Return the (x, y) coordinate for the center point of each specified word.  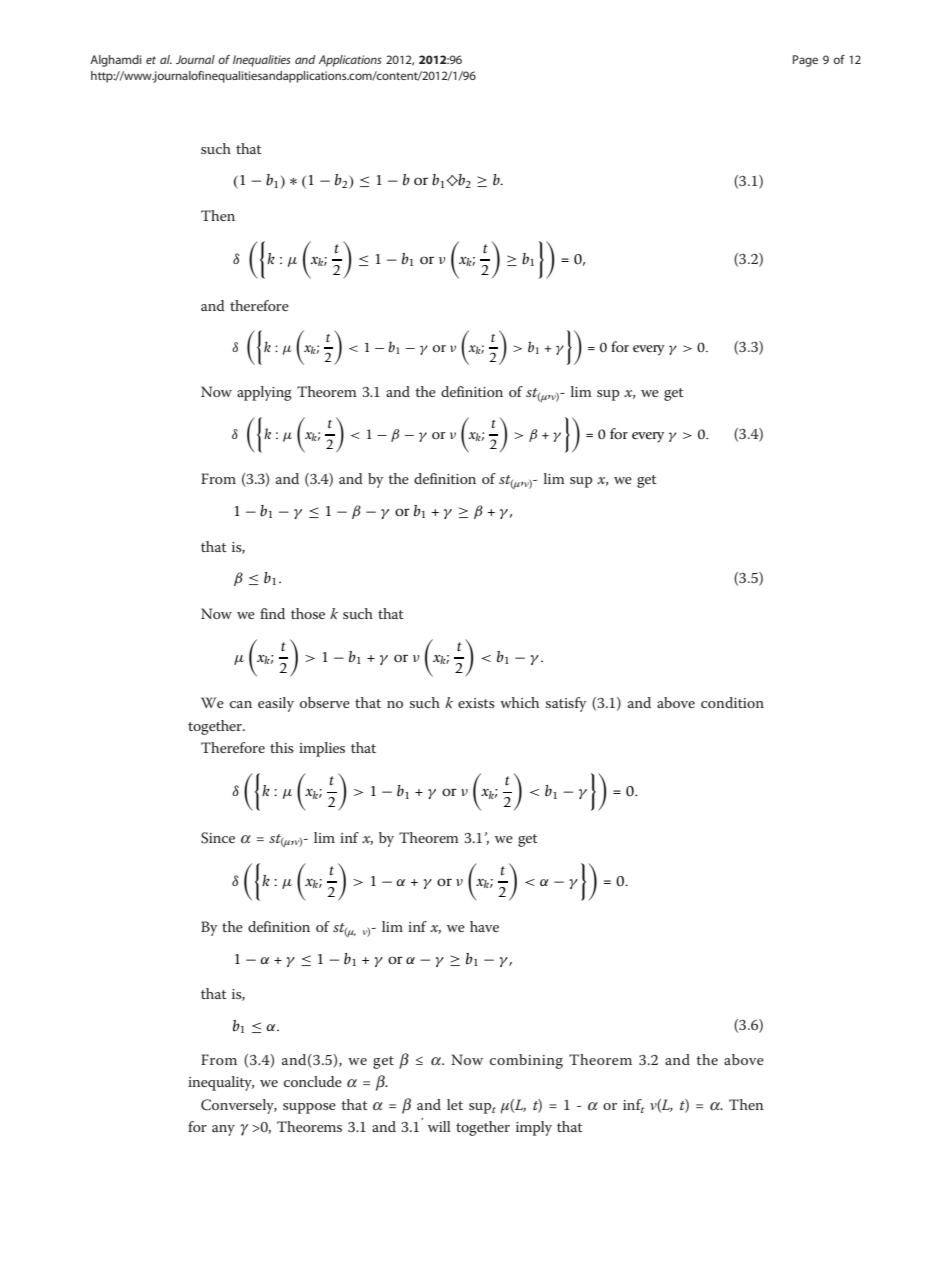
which (519, 702)
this (282, 747)
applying (264, 393)
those (308, 613)
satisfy (566, 704)
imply (534, 1128)
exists (476, 703)
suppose (309, 1108)
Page (805, 61)
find (272, 613)
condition (732, 702)
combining (526, 1061)
